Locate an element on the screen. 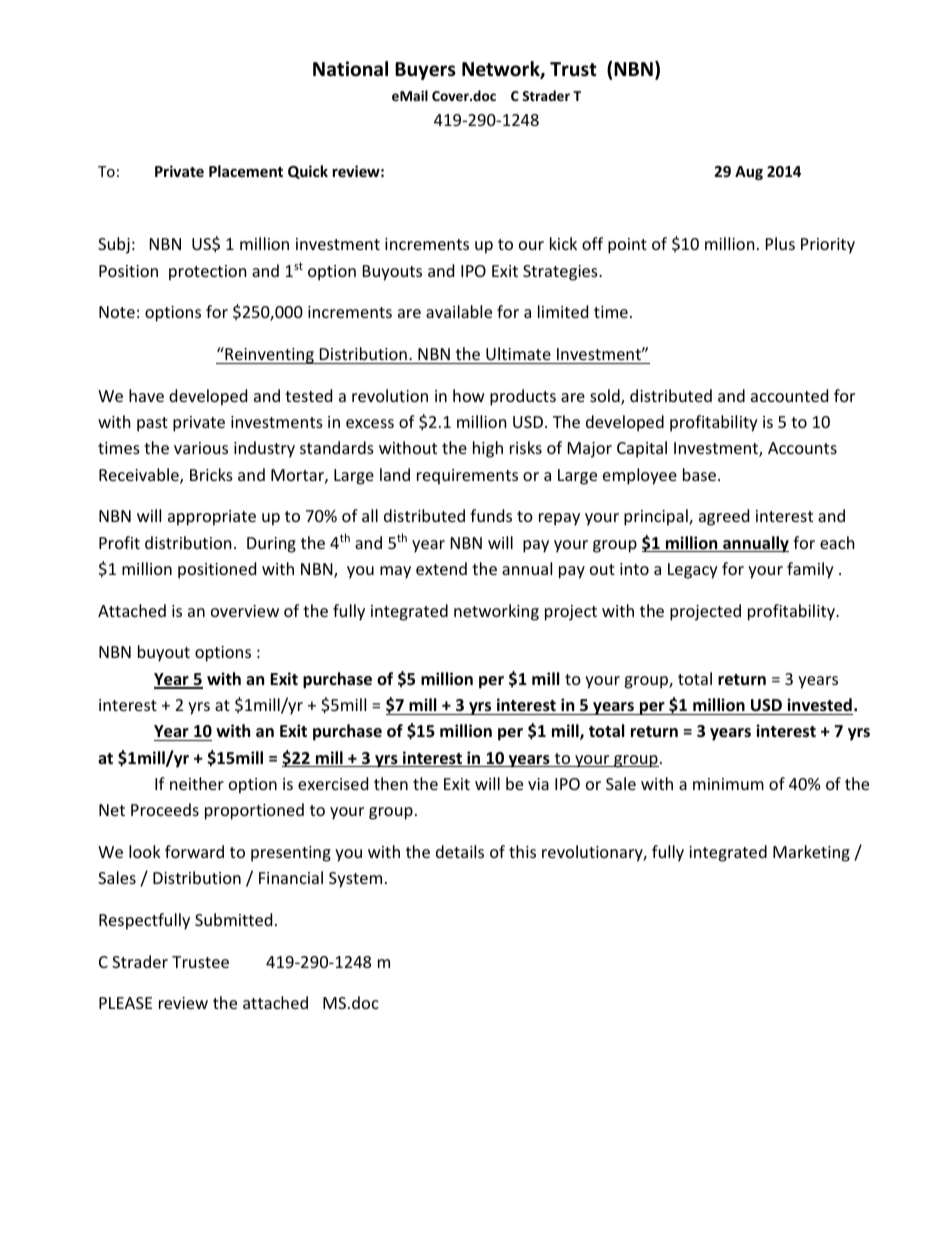 The height and width of the screenshot is (1233, 952). PLEASE is located at coordinates (125, 1003).
